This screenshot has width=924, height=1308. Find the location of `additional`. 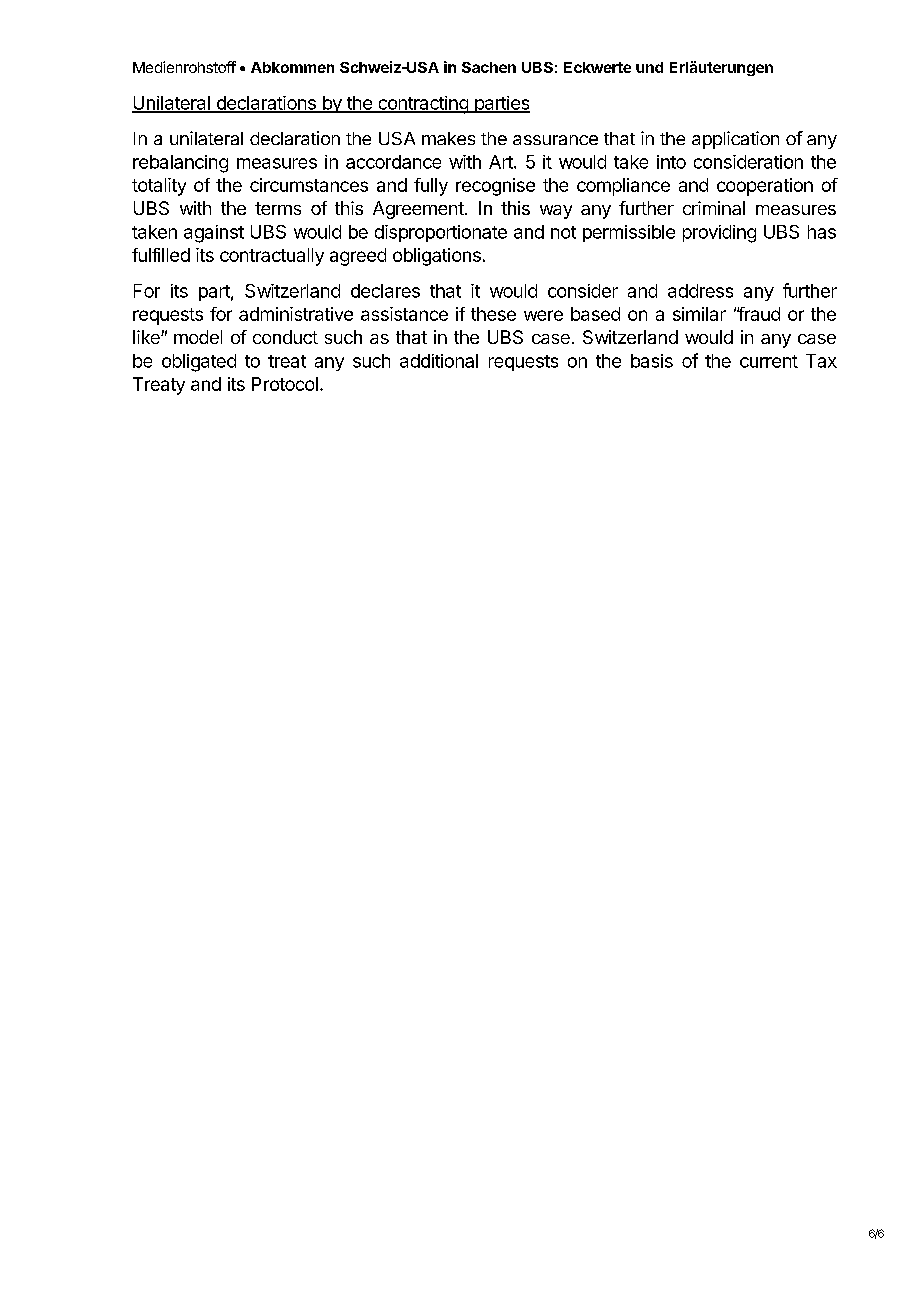

additional is located at coordinates (439, 361).
